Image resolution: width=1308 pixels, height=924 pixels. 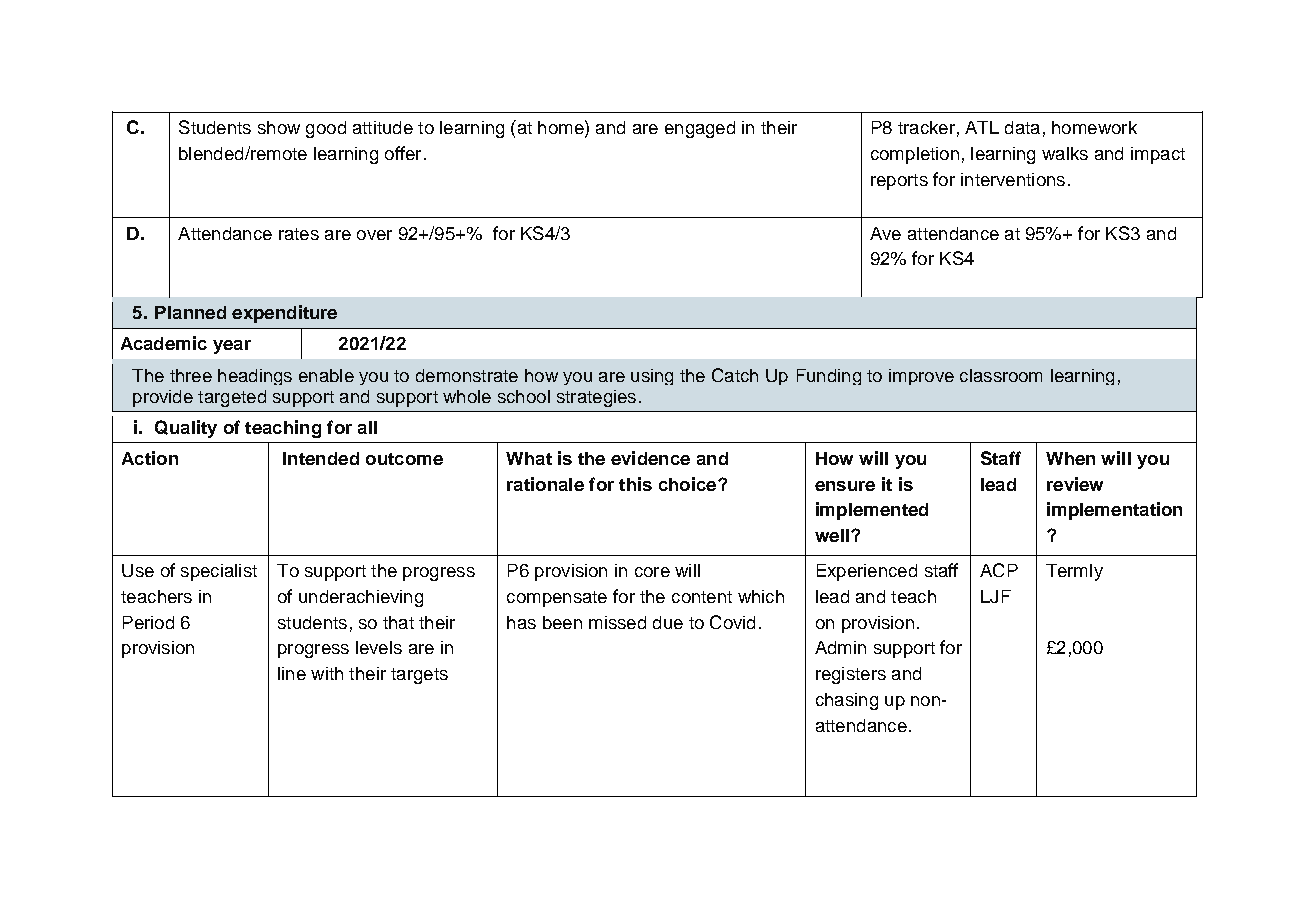 I want to click on implementation, so click(x=1114, y=511).
